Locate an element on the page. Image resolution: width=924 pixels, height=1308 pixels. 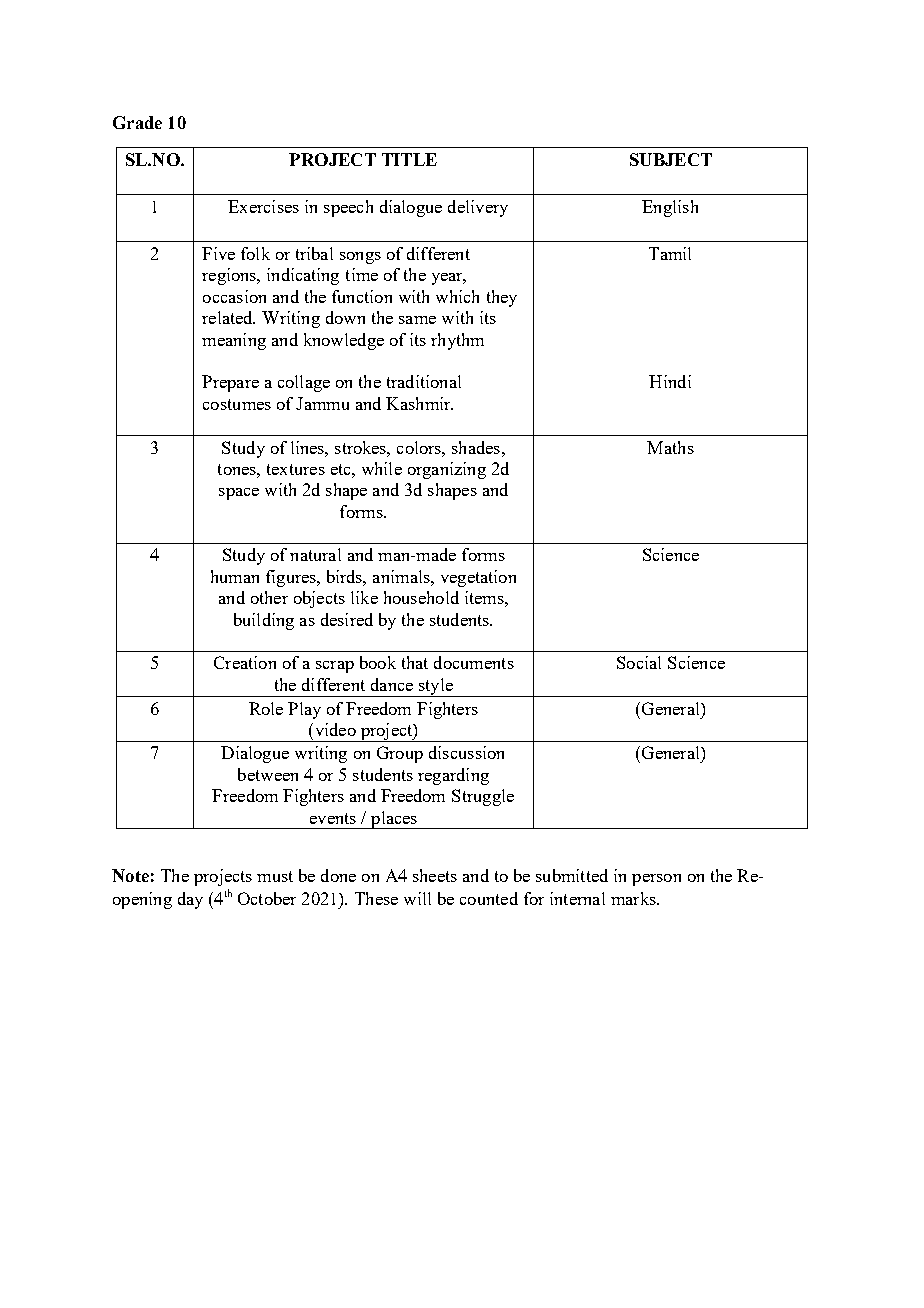
TITLE is located at coordinates (409, 159).
